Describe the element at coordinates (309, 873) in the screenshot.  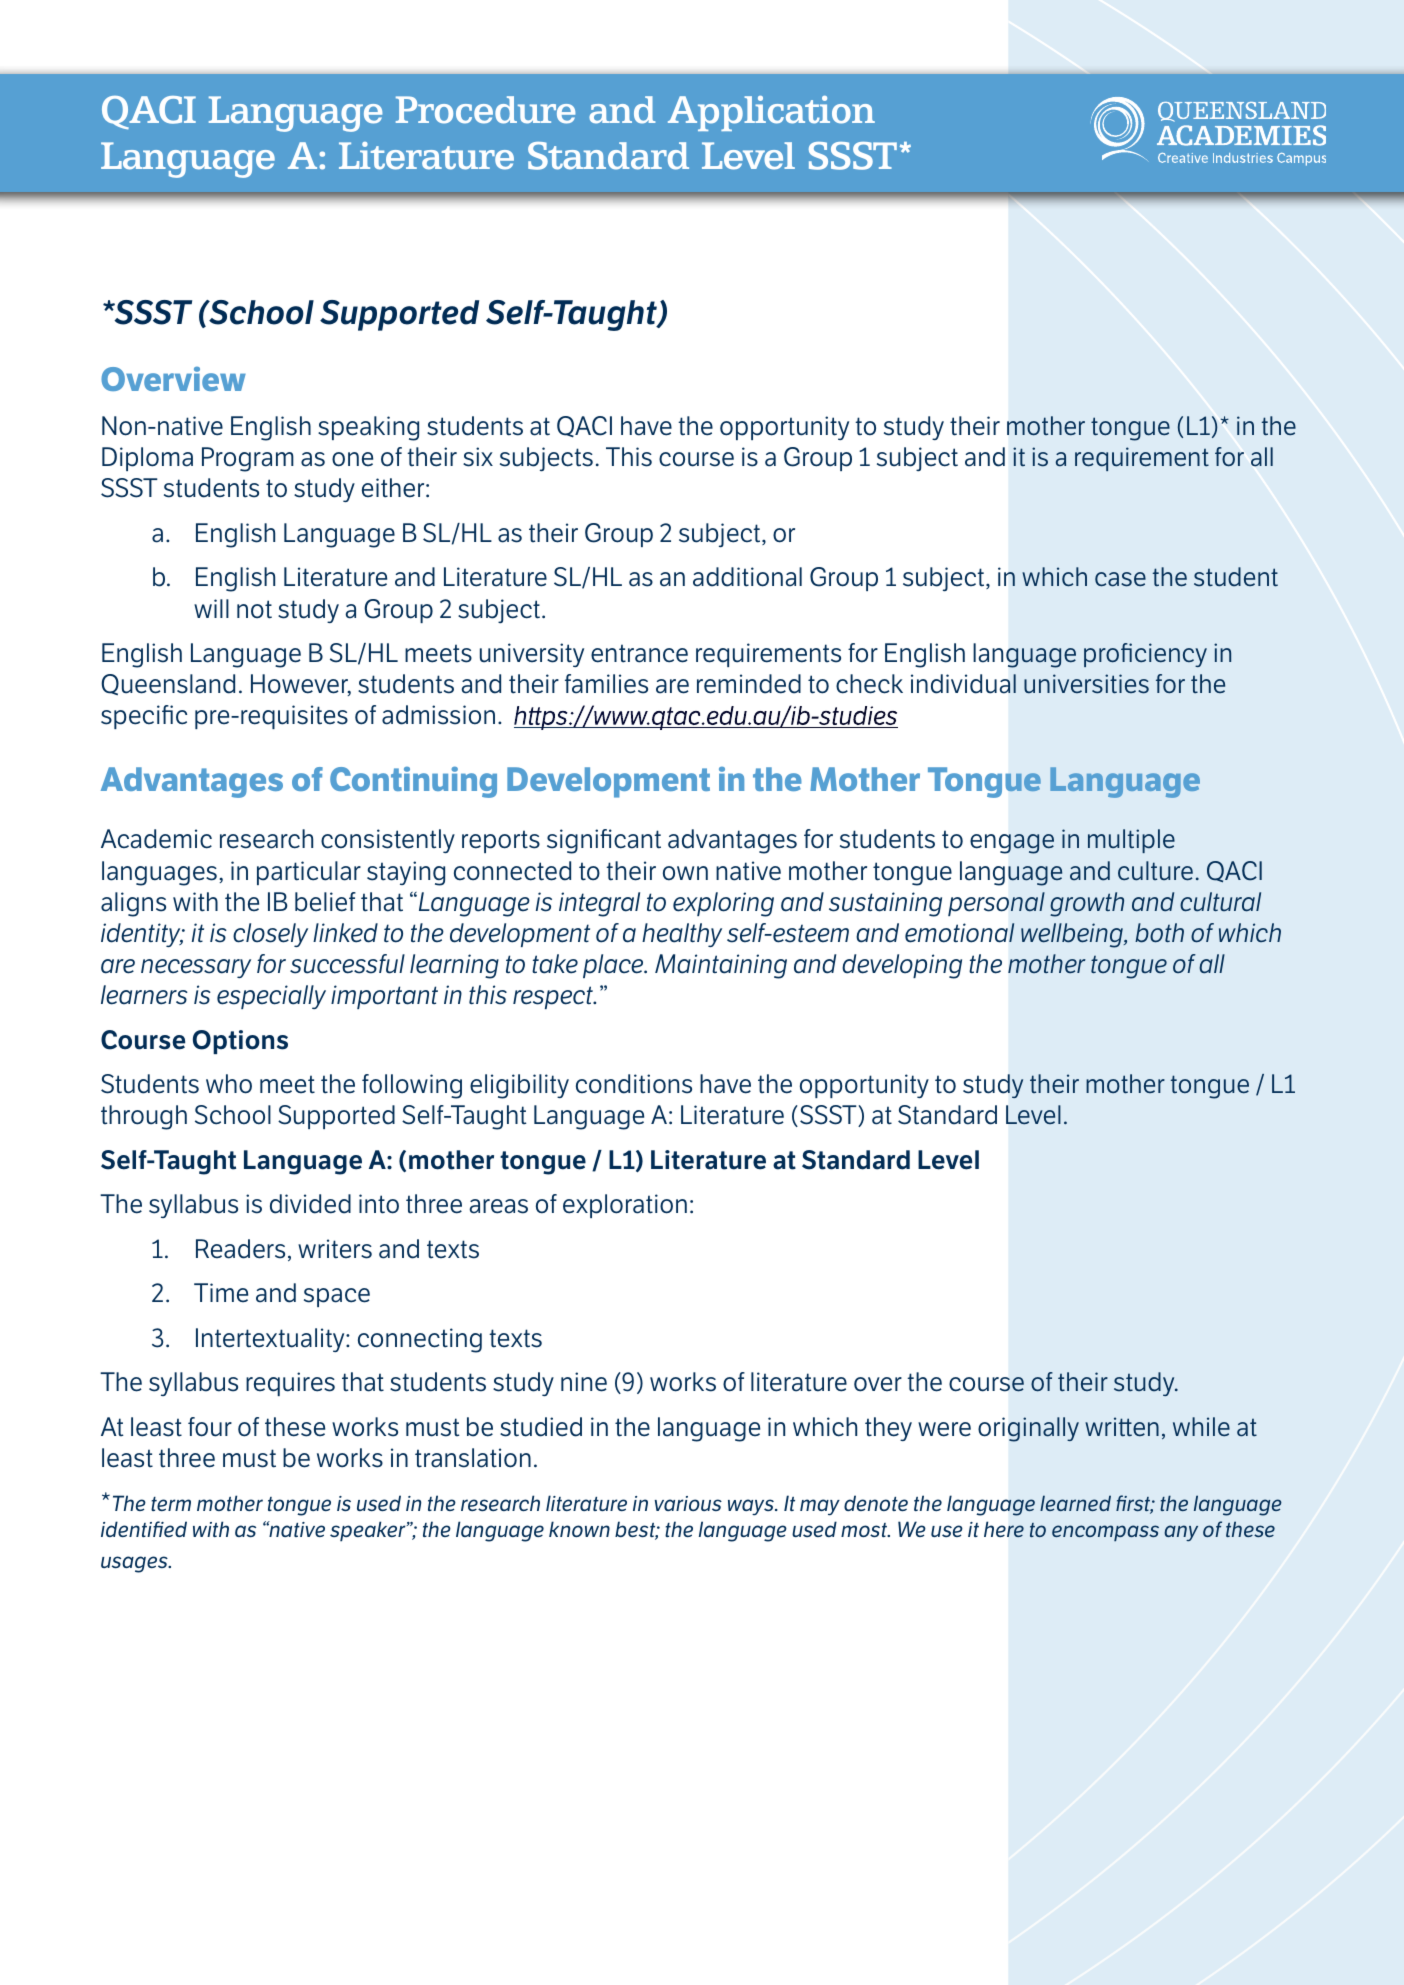
I see `particular` at that location.
